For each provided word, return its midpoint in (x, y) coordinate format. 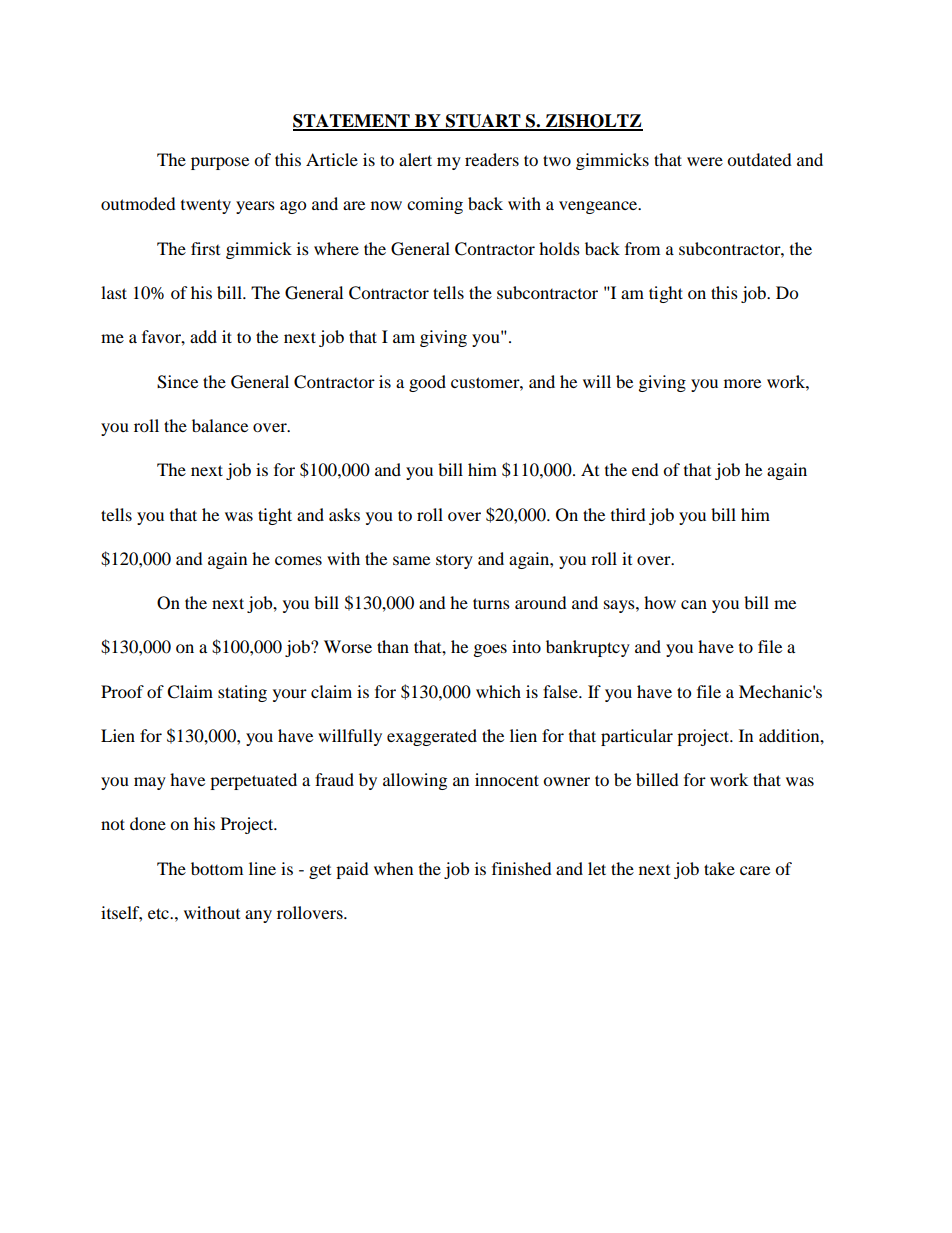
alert (415, 159)
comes (298, 560)
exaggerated (432, 737)
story (454, 561)
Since (177, 382)
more (742, 383)
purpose (220, 163)
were (705, 161)
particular (637, 737)
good (427, 383)
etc (159, 913)
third (628, 514)
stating (242, 693)
